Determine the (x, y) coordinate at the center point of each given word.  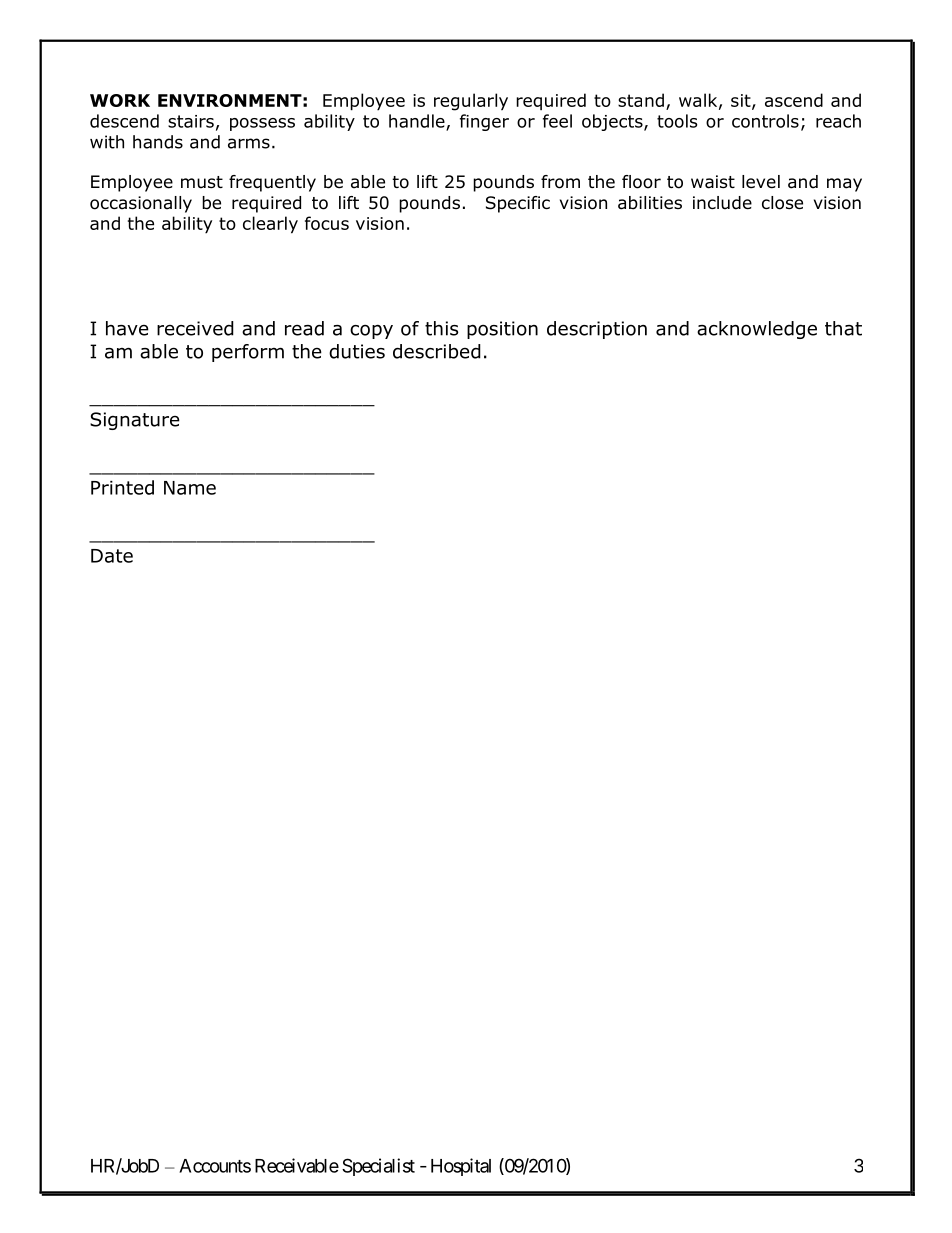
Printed (122, 487)
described (437, 351)
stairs (191, 121)
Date (112, 556)
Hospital (461, 1167)
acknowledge (757, 330)
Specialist (378, 1167)
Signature (135, 421)
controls (765, 121)
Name (190, 488)
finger (484, 122)
